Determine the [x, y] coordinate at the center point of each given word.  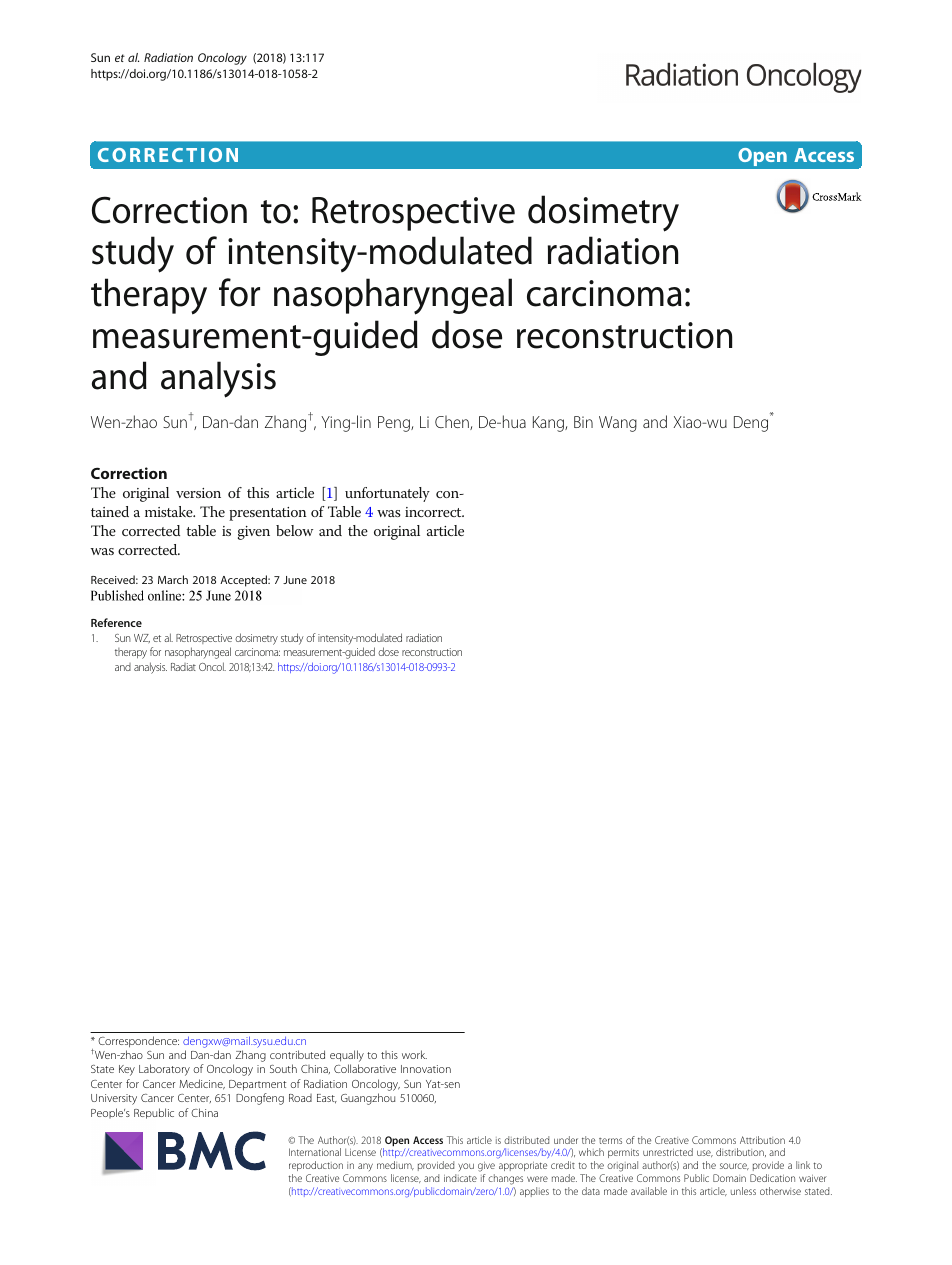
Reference [116, 622]
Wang [618, 424]
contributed [297, 1054]
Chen [453, 422]
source [734, 1166]
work [414, 1054]
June [295, 580]
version [198, 493]
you [466, 1167]
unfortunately [387, 494]
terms [610, 1141]
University [114, 1099]
